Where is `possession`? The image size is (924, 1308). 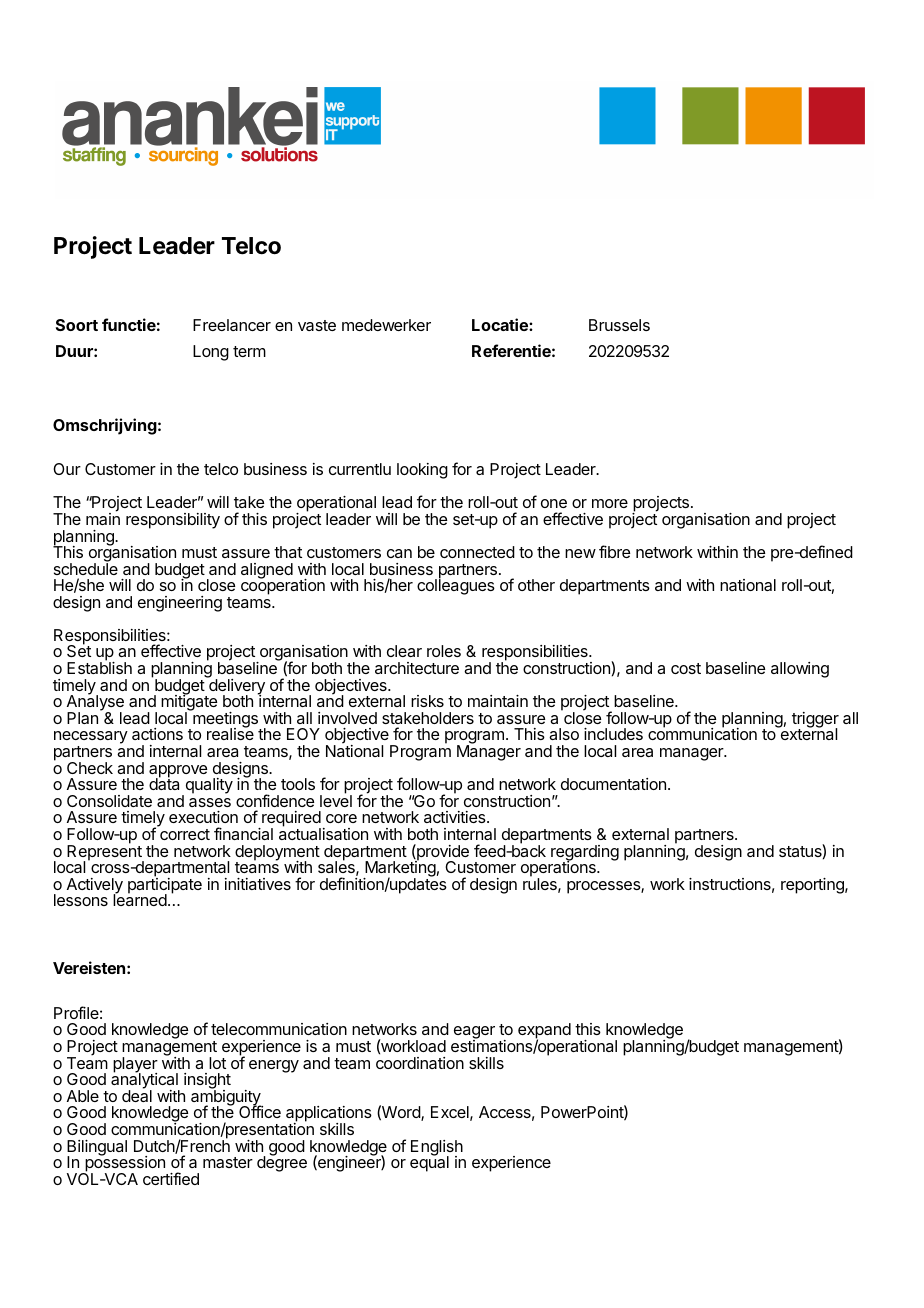 possession is located at coordinates (125, 1165).
